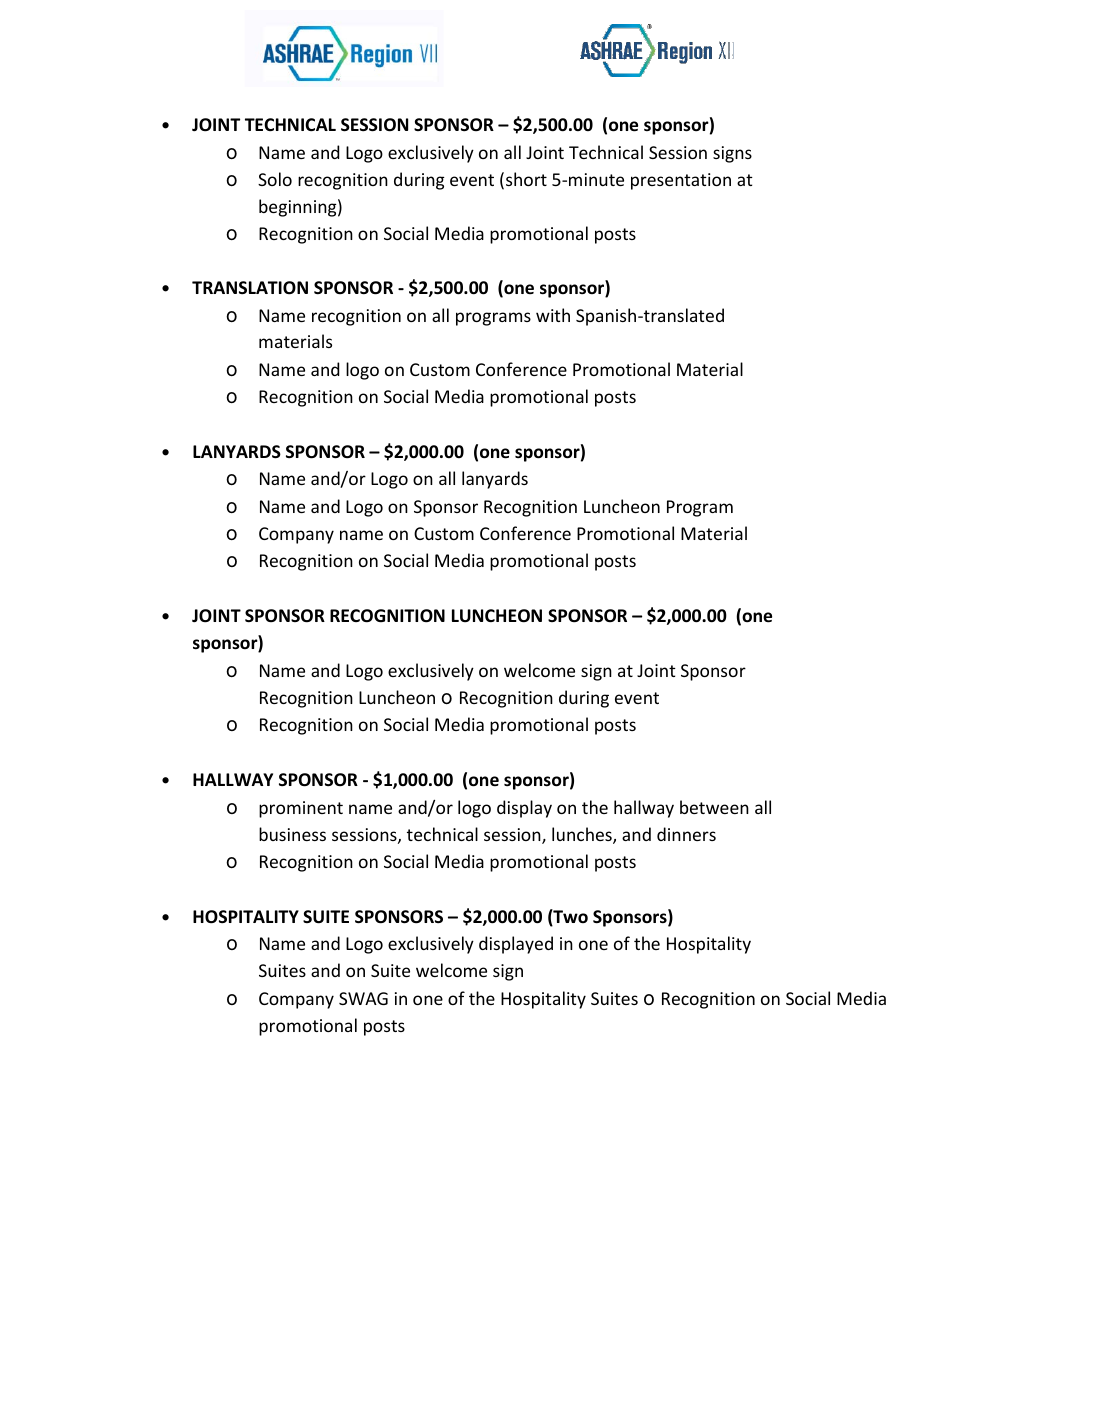  Describe the element at coordinates (292, 834) in the page. I see `business` at that location.
